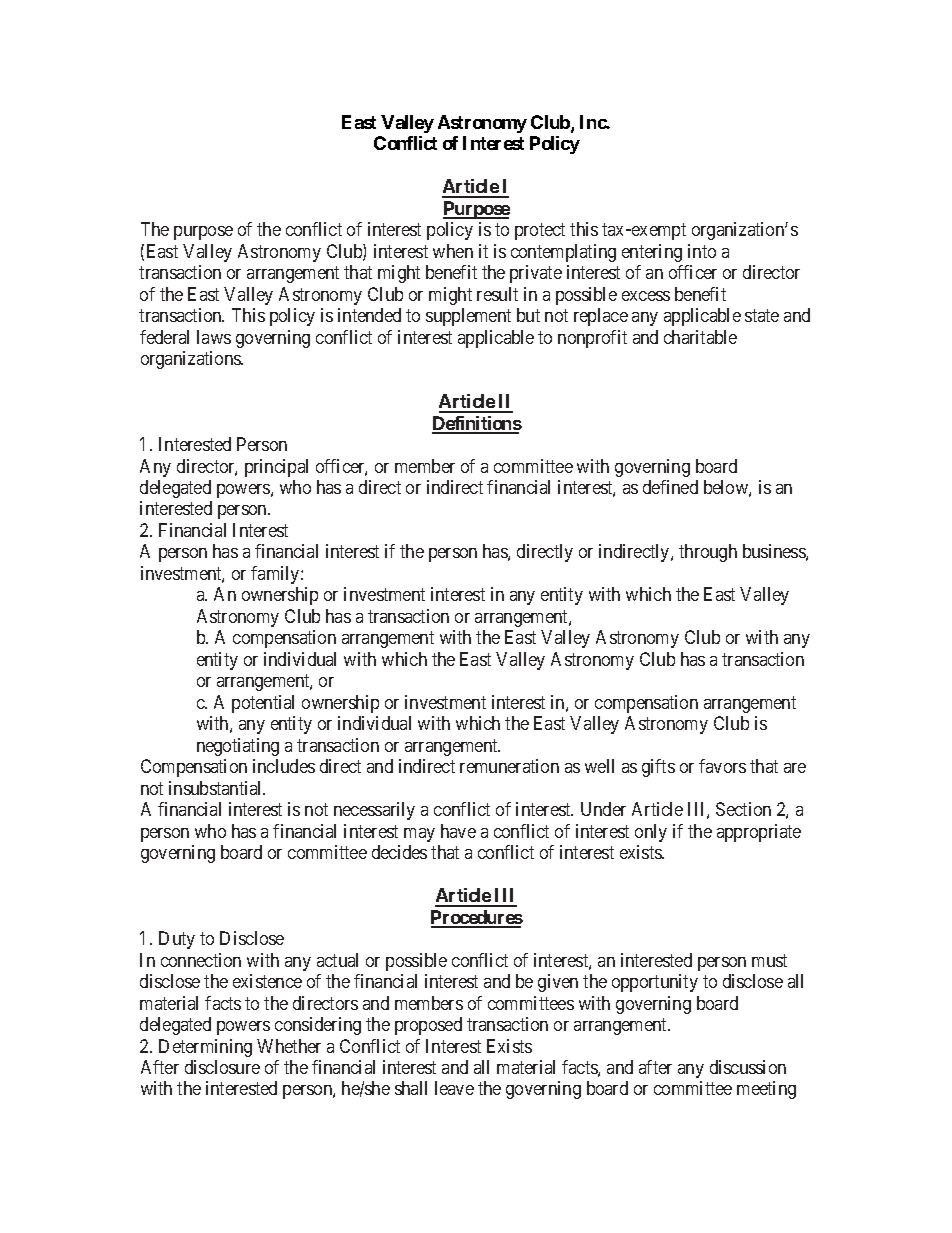 Image resolution: width=952 pixels, height=1233 pixels. I want to click on result, so click(497, 294).
